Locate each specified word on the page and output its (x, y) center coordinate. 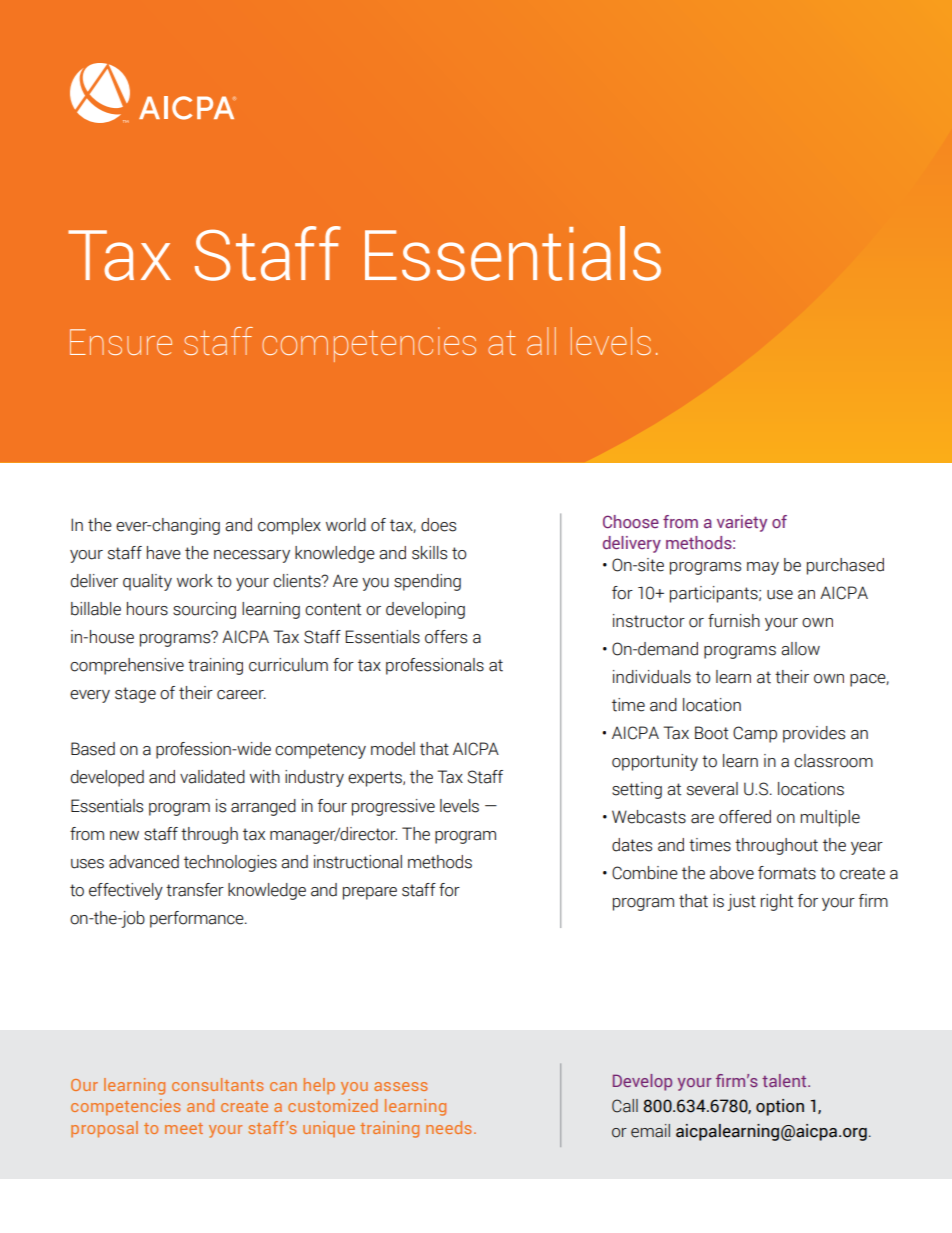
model (393, 749)
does (438, 525)
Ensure (121, 342)
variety (742, 523)
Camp (755, 734)
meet (184, 1128)
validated (212, 777)
